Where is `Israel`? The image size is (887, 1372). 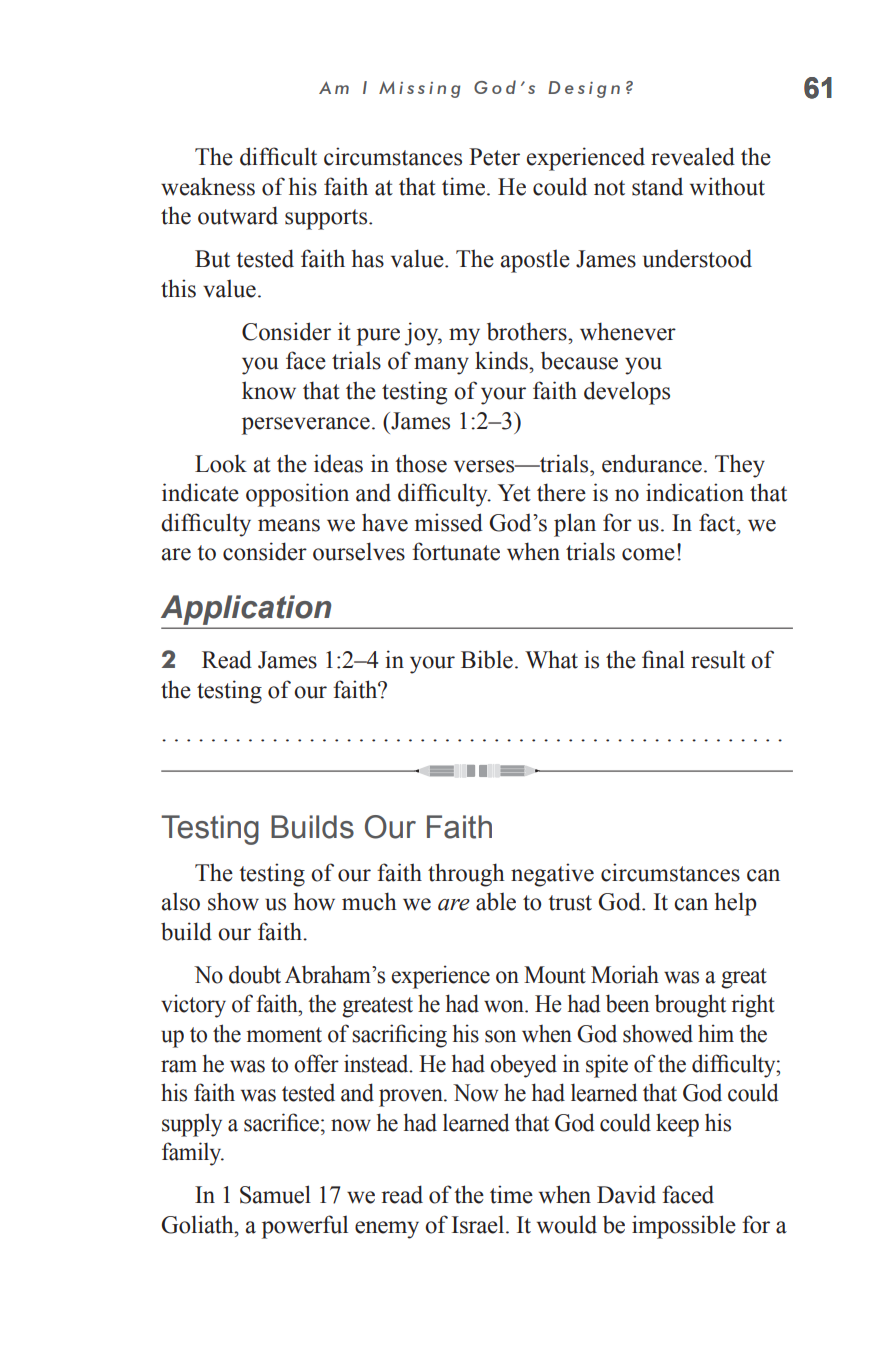
Israel is located at coordinates (479, 1224).
